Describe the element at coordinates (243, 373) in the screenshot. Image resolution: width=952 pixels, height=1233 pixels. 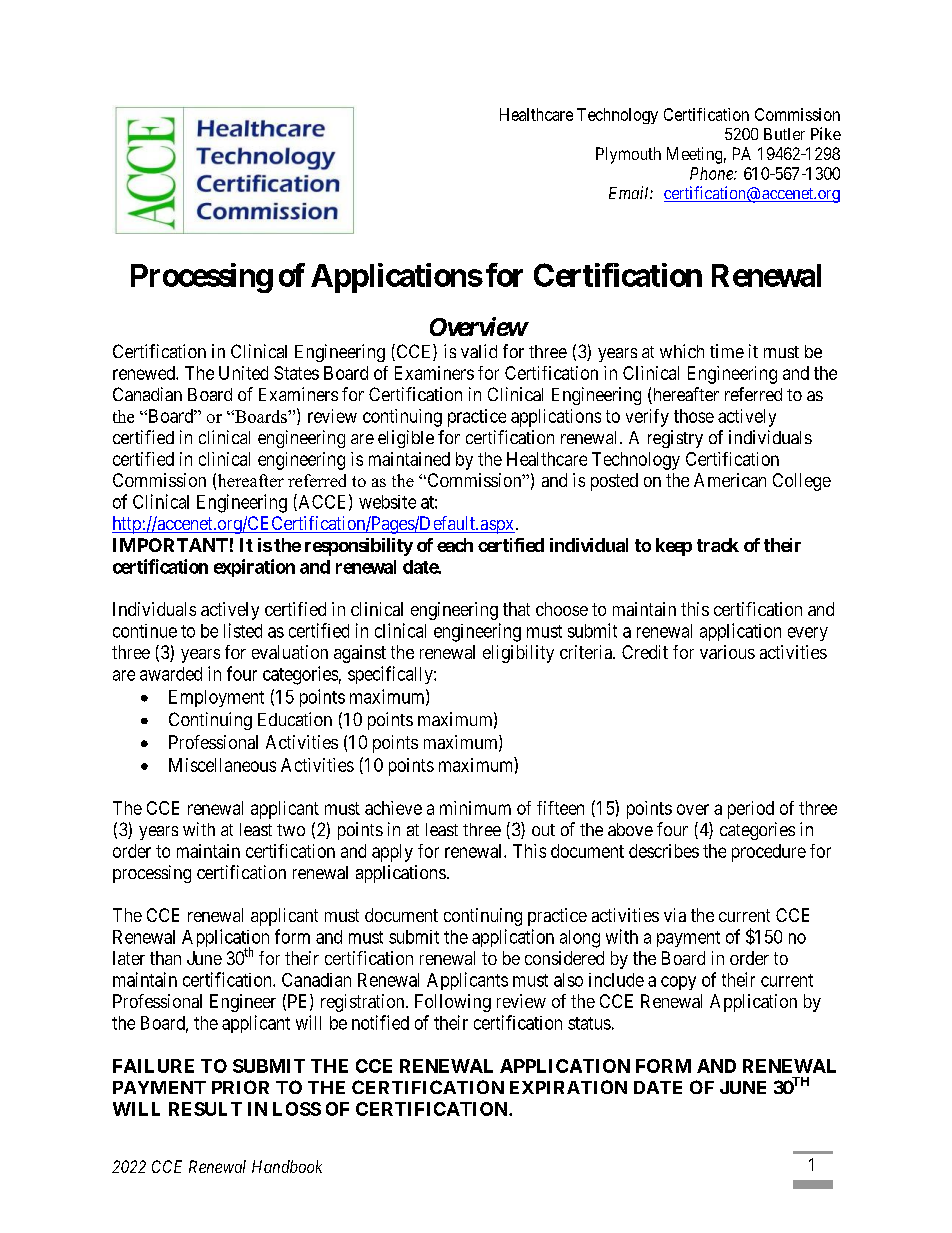
I see `United` at that location.
